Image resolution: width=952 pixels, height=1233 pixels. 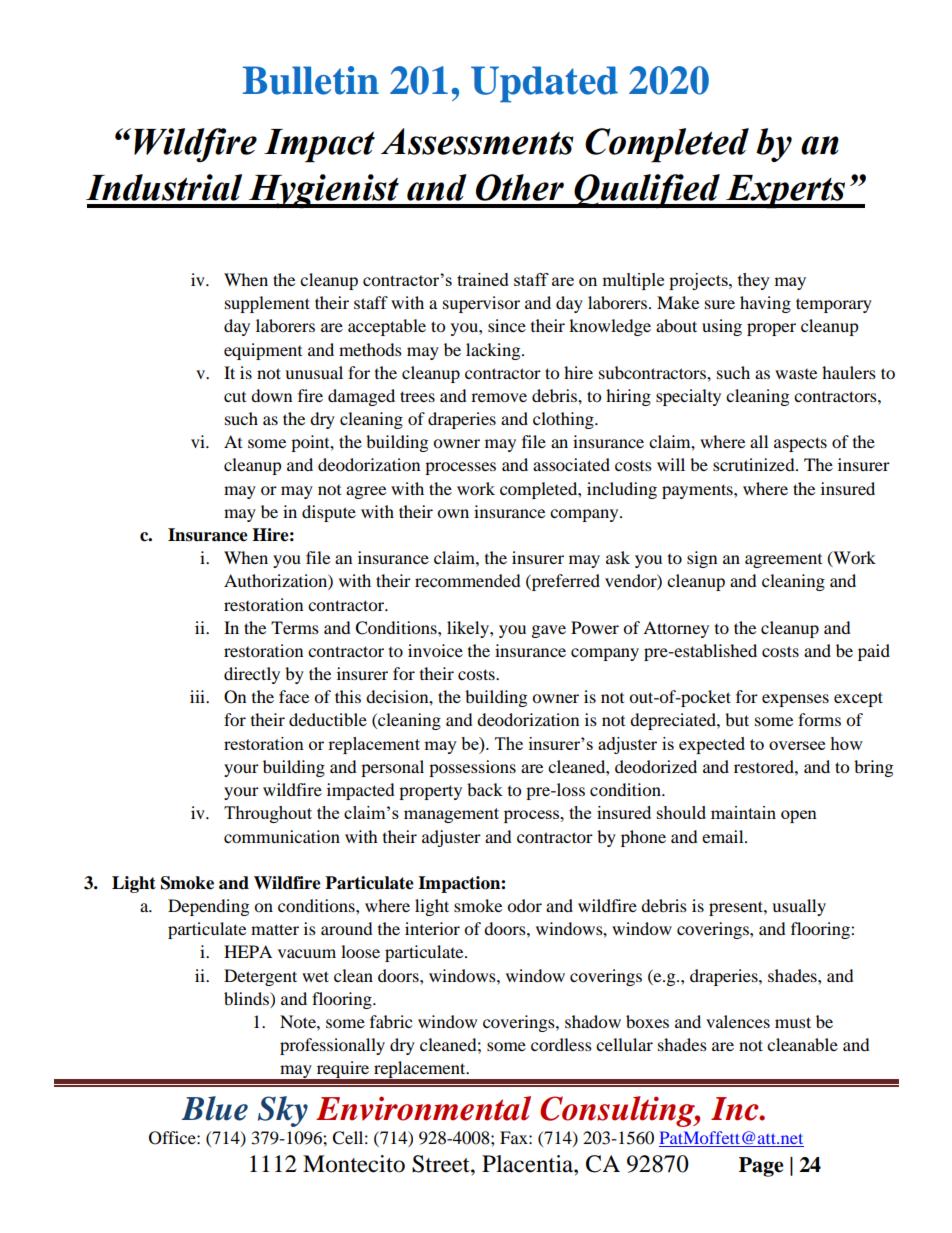 I want to click on open, so click(x=799, y=816).
